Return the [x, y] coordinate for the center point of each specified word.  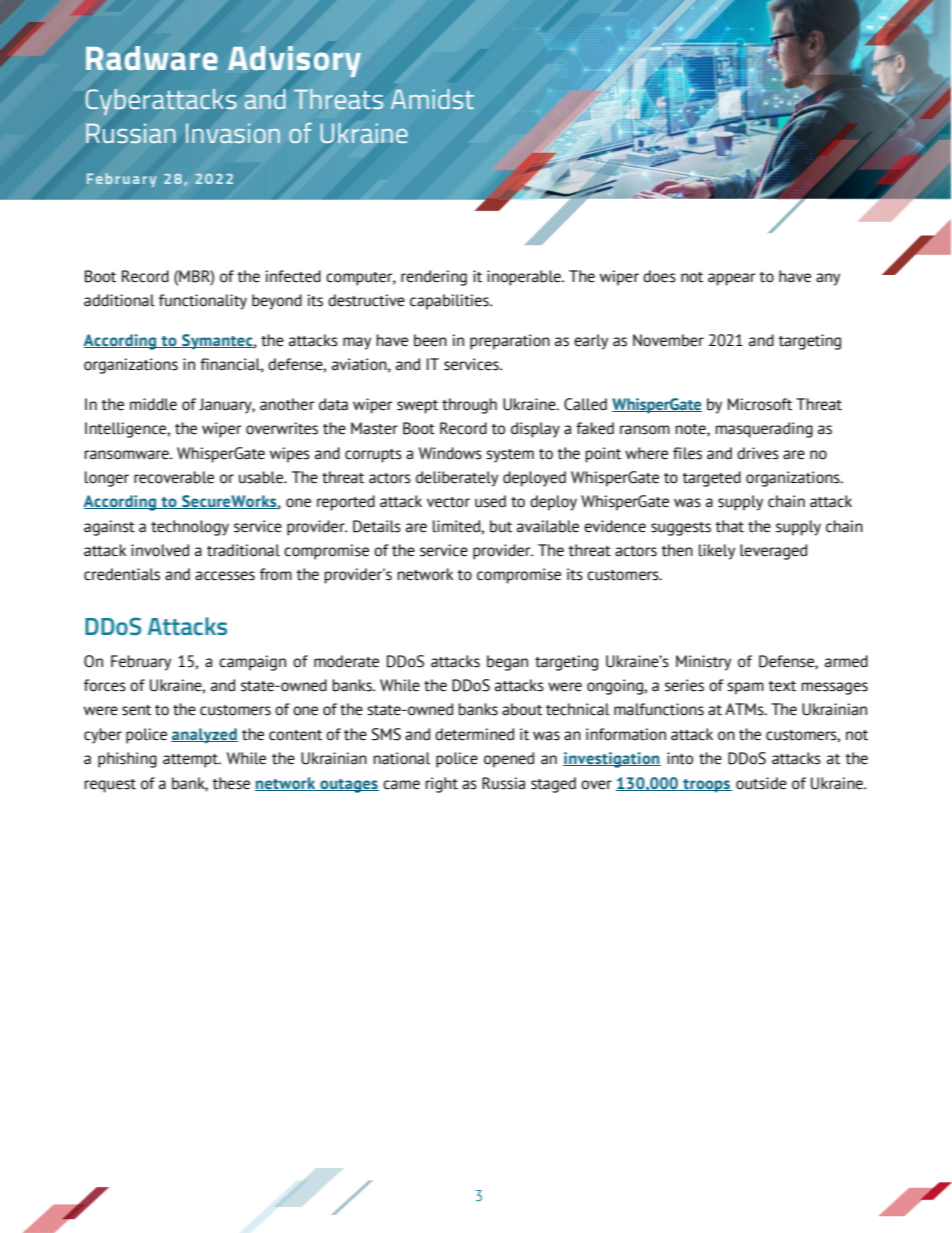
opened [509, 760]
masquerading [764, 430]
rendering [434, 278]
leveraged [773, 552]
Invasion [233, 133]
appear [731, 279]
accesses [225, 576]
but [501, 526]
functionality [203, 302]
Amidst [432, 99]
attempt [191, 761]
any [828, 279]
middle [153, 404]
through [469, 406]
